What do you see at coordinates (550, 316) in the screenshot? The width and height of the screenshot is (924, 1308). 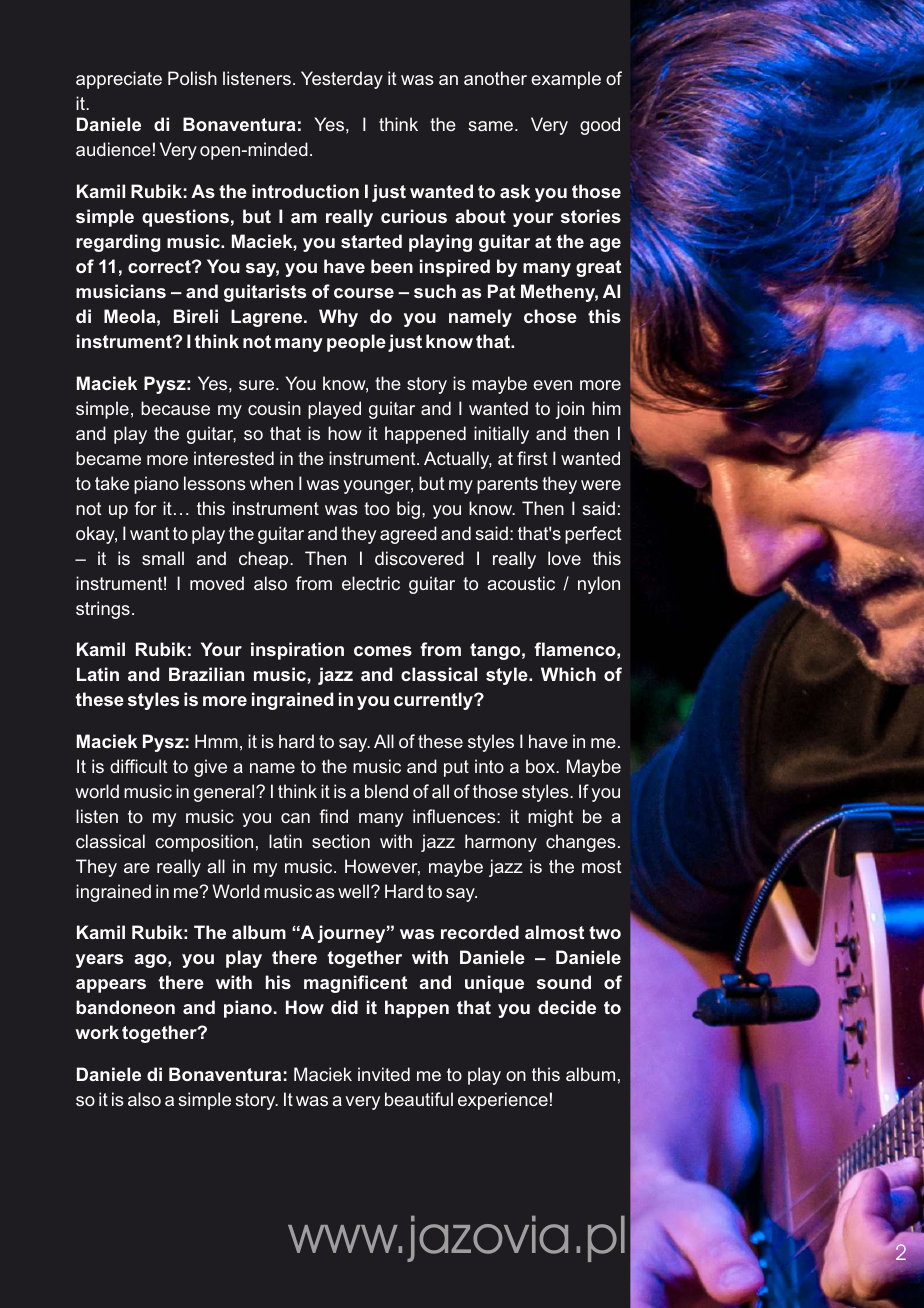 I see `chose` at bounding box center [550, 316].
